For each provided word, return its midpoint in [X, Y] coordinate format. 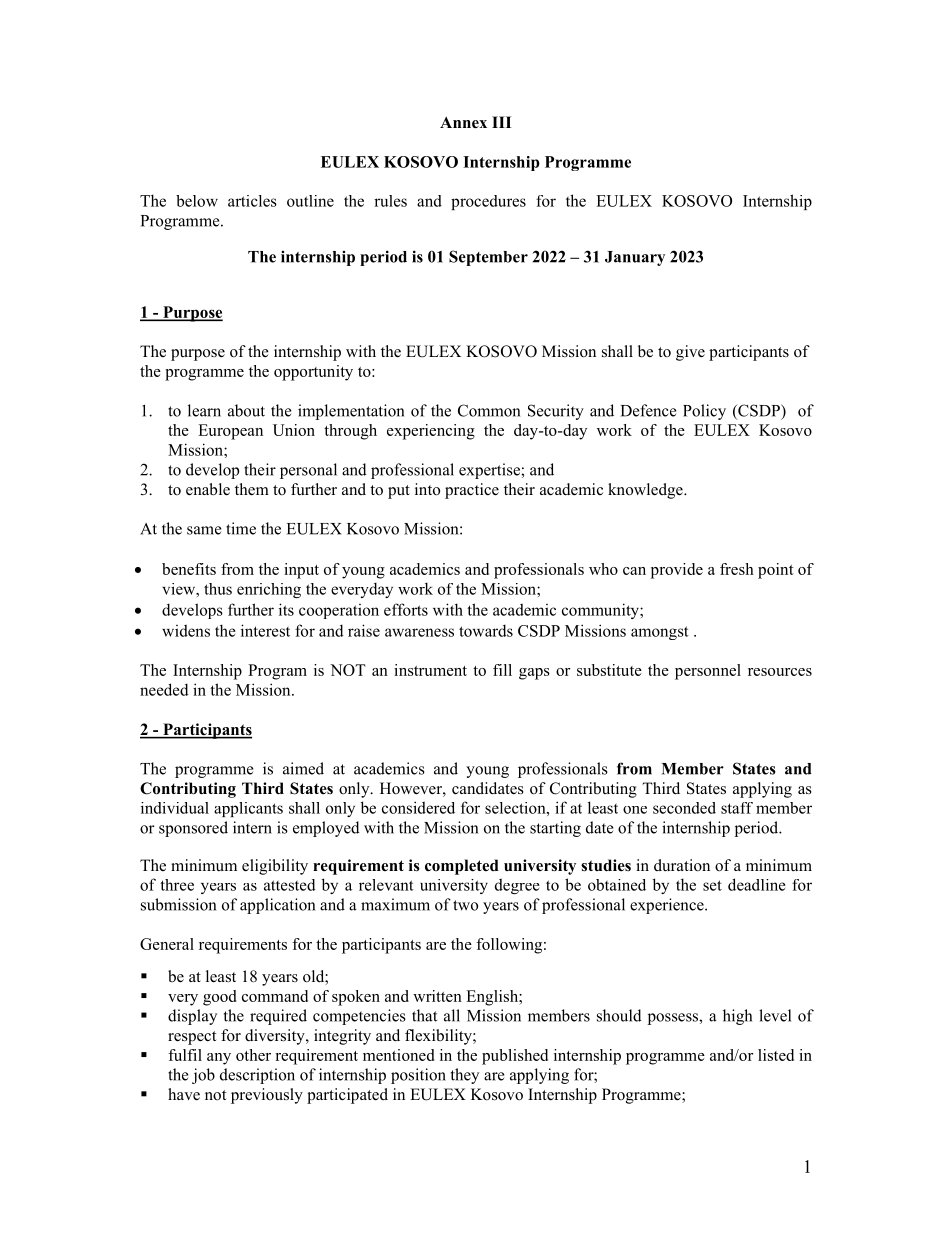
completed [462, 867]
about [246, 410]
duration [682, 865]
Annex [463, 122]
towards [486, 630]
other [253, 1055]
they [465, 1076]
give [690, 353]
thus [218, 589]
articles [252, 201]
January [635, 258]
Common [489, 410]
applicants [248, 809]
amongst [660, 633]
